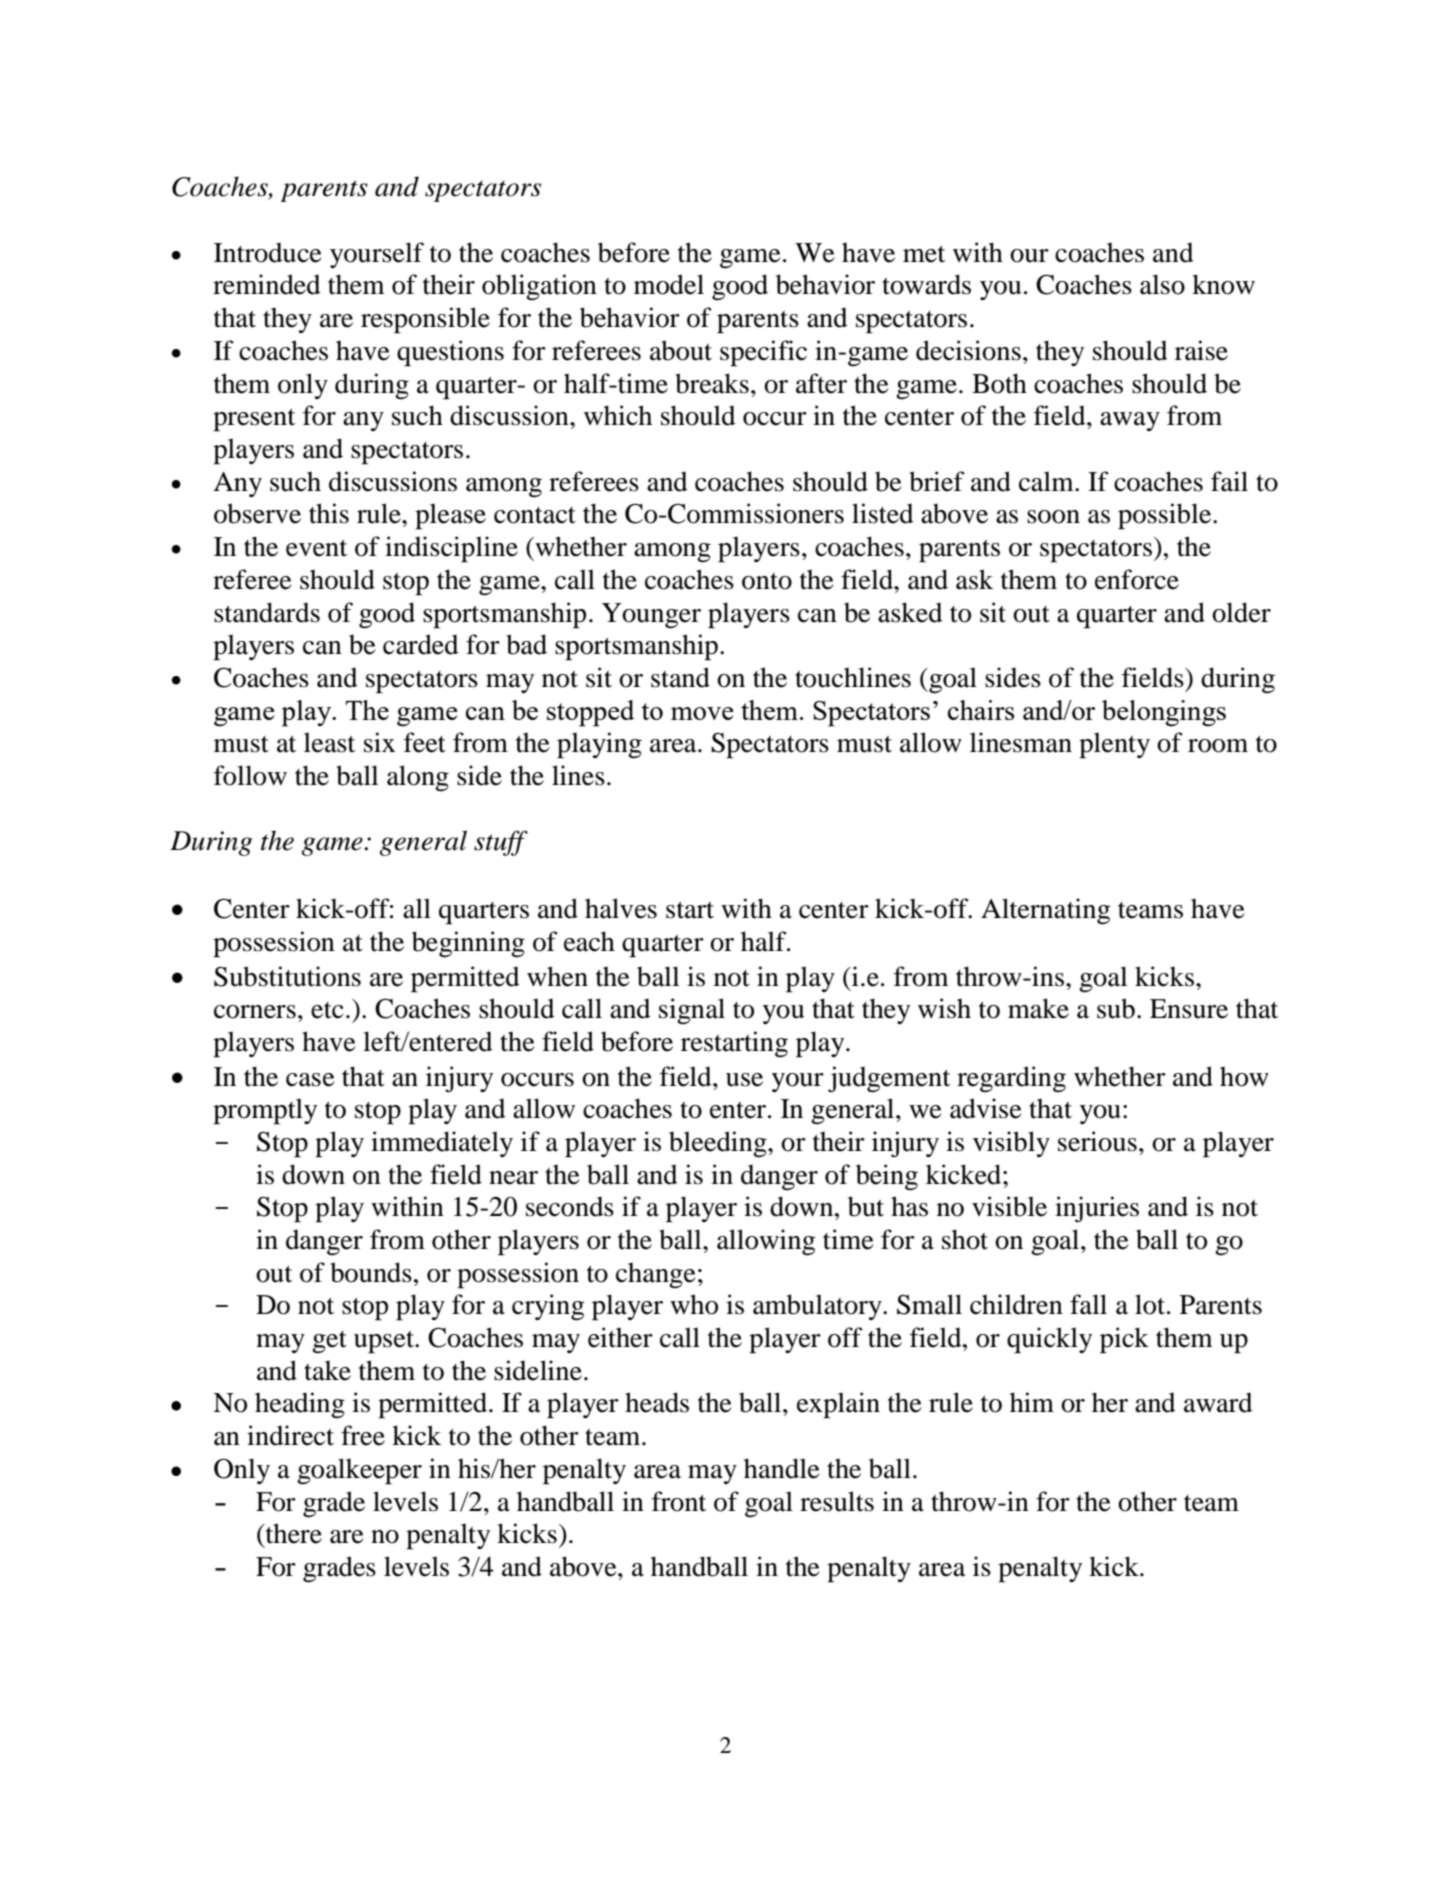 The image size is (1451, 1877). I want to click on free, so click(363, 1435).
